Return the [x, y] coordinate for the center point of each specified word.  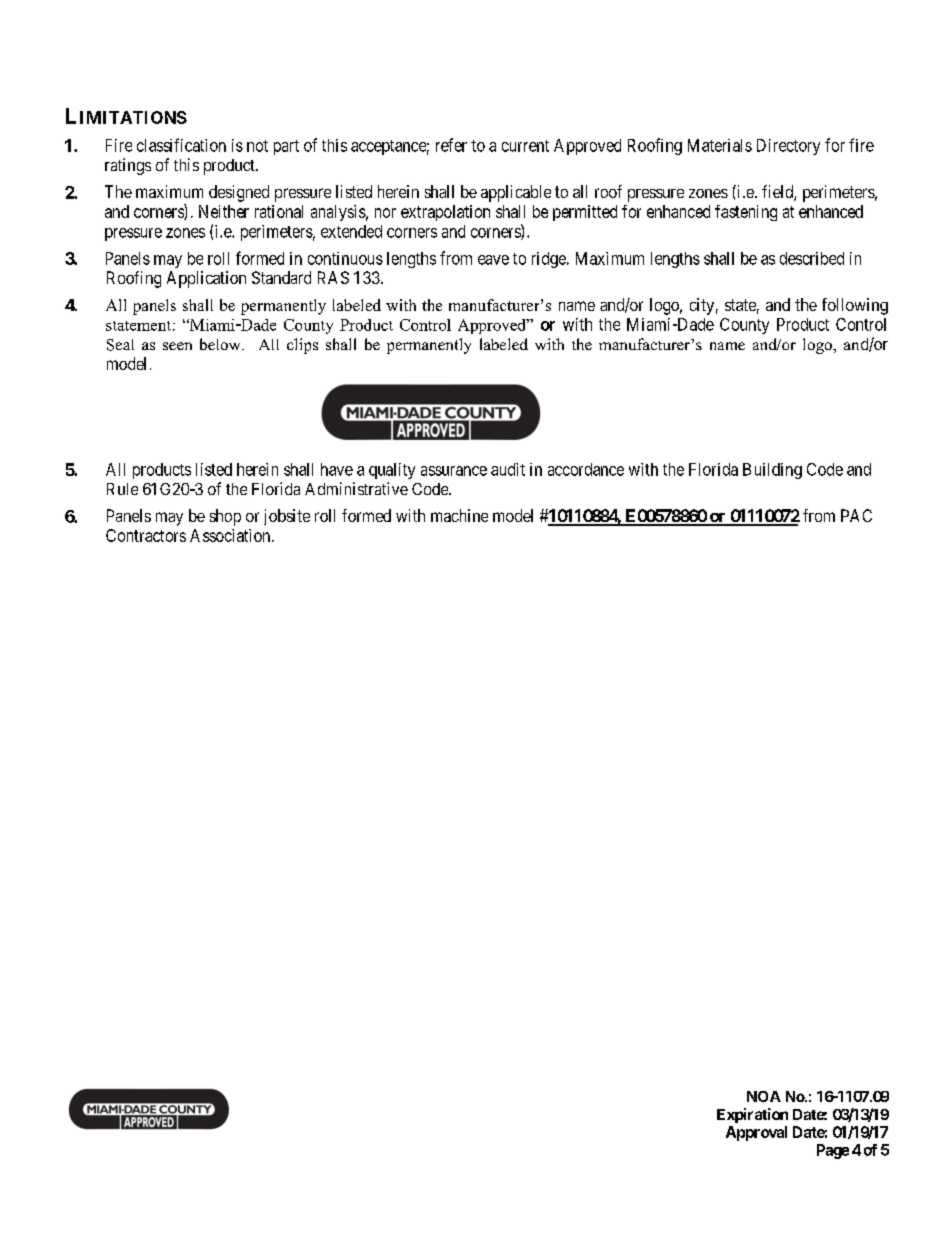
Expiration [752, 1115]
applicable [516, 193]
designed [239, 193]
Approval [756, 1133]
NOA [764, 1096]
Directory [788, 147]
